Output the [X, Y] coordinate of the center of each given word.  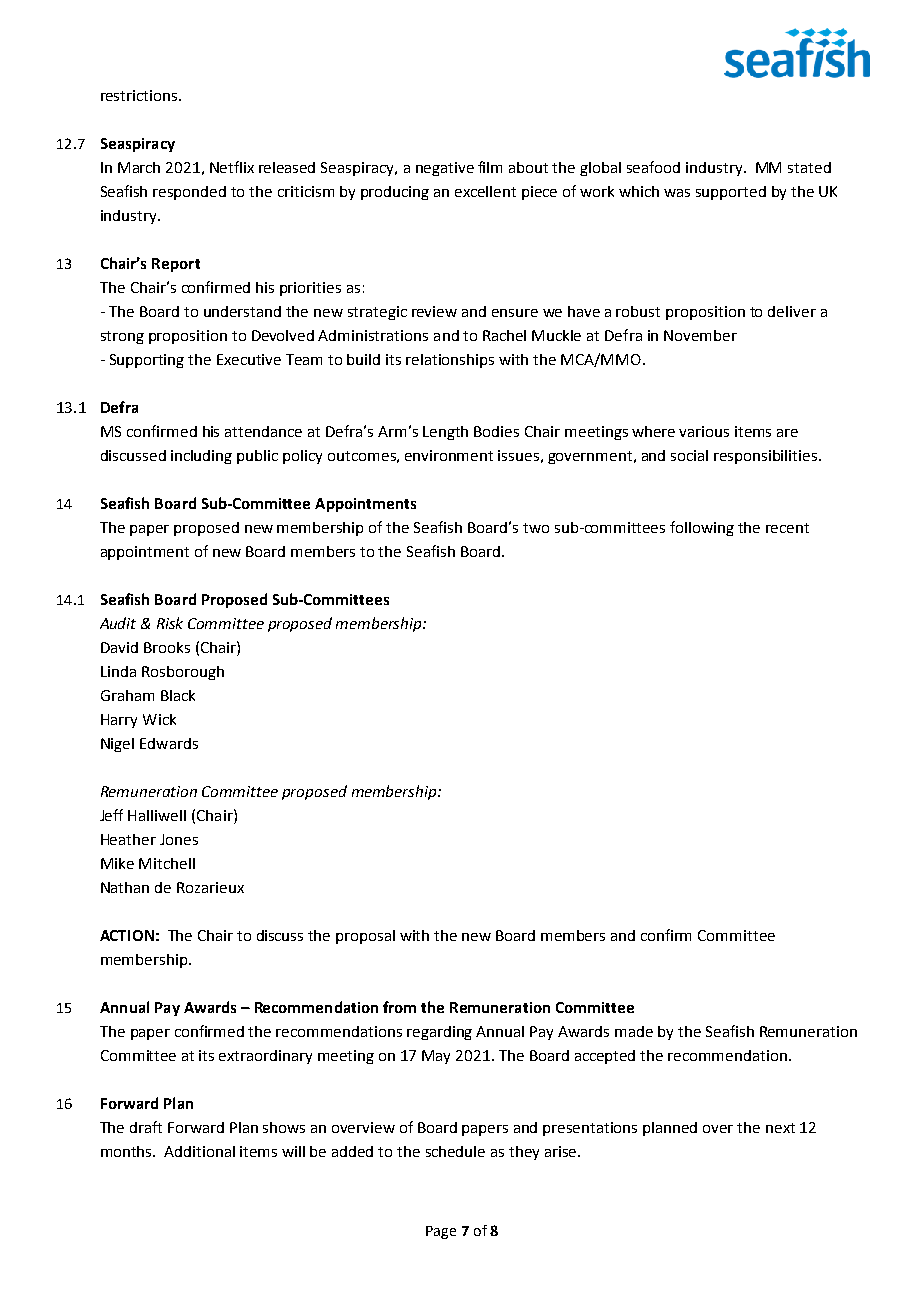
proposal [365, 937]
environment [449, 455]
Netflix [232, 167]
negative [445, 169]
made [634, 1031]
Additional [199, 1151]
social [689, 455]
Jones [179, 839]
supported [731, 193]
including [201, 457]
